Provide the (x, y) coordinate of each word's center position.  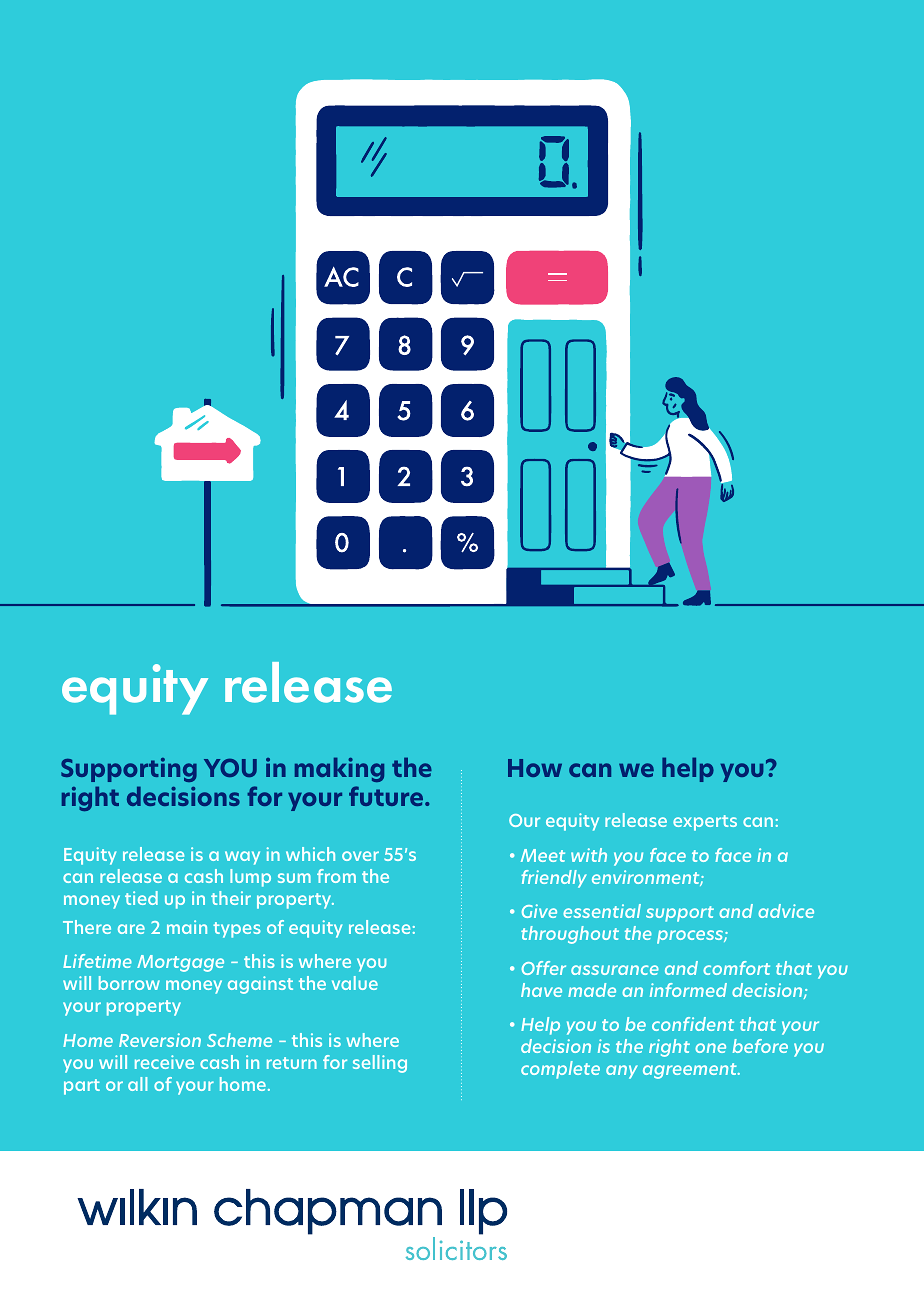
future (387, 796)
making (339, 769)
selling (380, 1064)
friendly (554, 879)
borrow (129, 983)
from (336, 876)
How (535, 768)
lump (250, 878)
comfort (736, 968)
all (137, 1084)
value (355, 983)
